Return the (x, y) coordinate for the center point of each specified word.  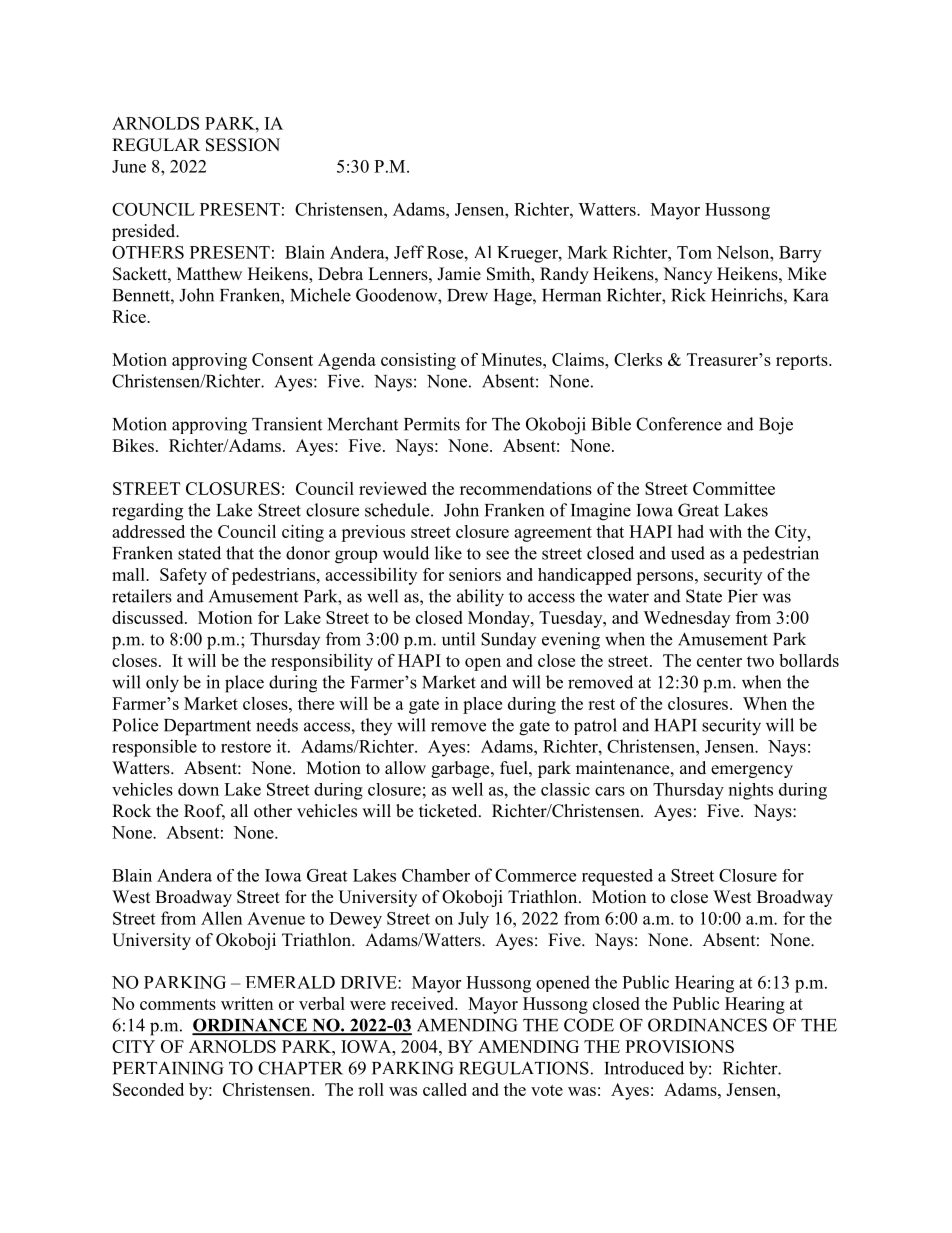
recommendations (526, 488)
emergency (752, 771)
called (445, 1089)
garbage (461, 769)
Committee (734, 488)
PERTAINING (168, 1068)
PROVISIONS (679, 1046)
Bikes (133, 445)
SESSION (243, 145)
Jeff (409, 252)
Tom (694, 252)
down (198, 789)
